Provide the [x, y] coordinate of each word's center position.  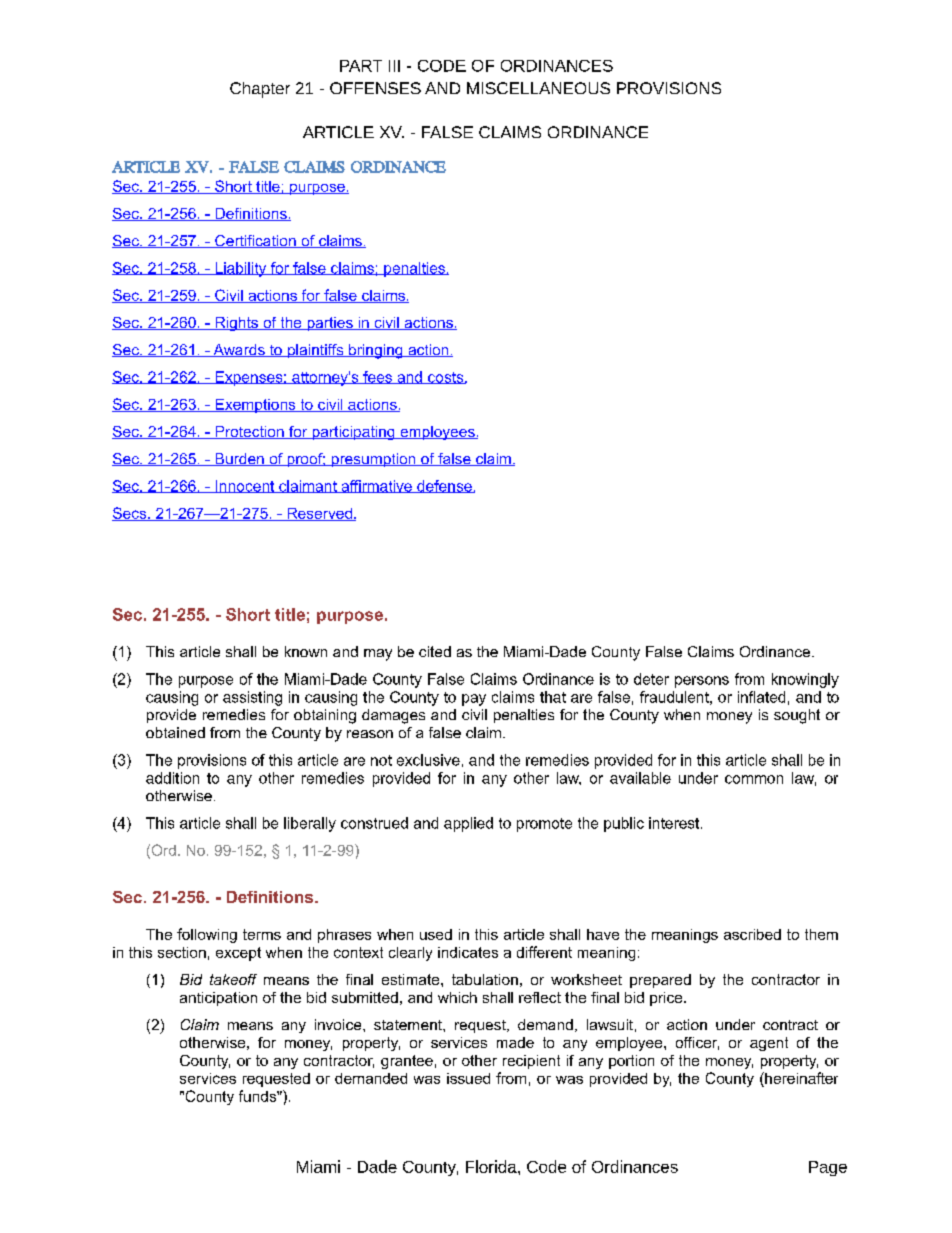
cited [435, 651]
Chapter [260, 90]
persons [702, 682]
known [306, 651]
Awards [239, 350]
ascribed [752, 934]
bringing [376, 351]
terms [262, 934]
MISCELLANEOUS [538, 88]
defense [444, 486]
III [394, 66]
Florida [492, 1166]
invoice [339, 1024]
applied [468, 824]
